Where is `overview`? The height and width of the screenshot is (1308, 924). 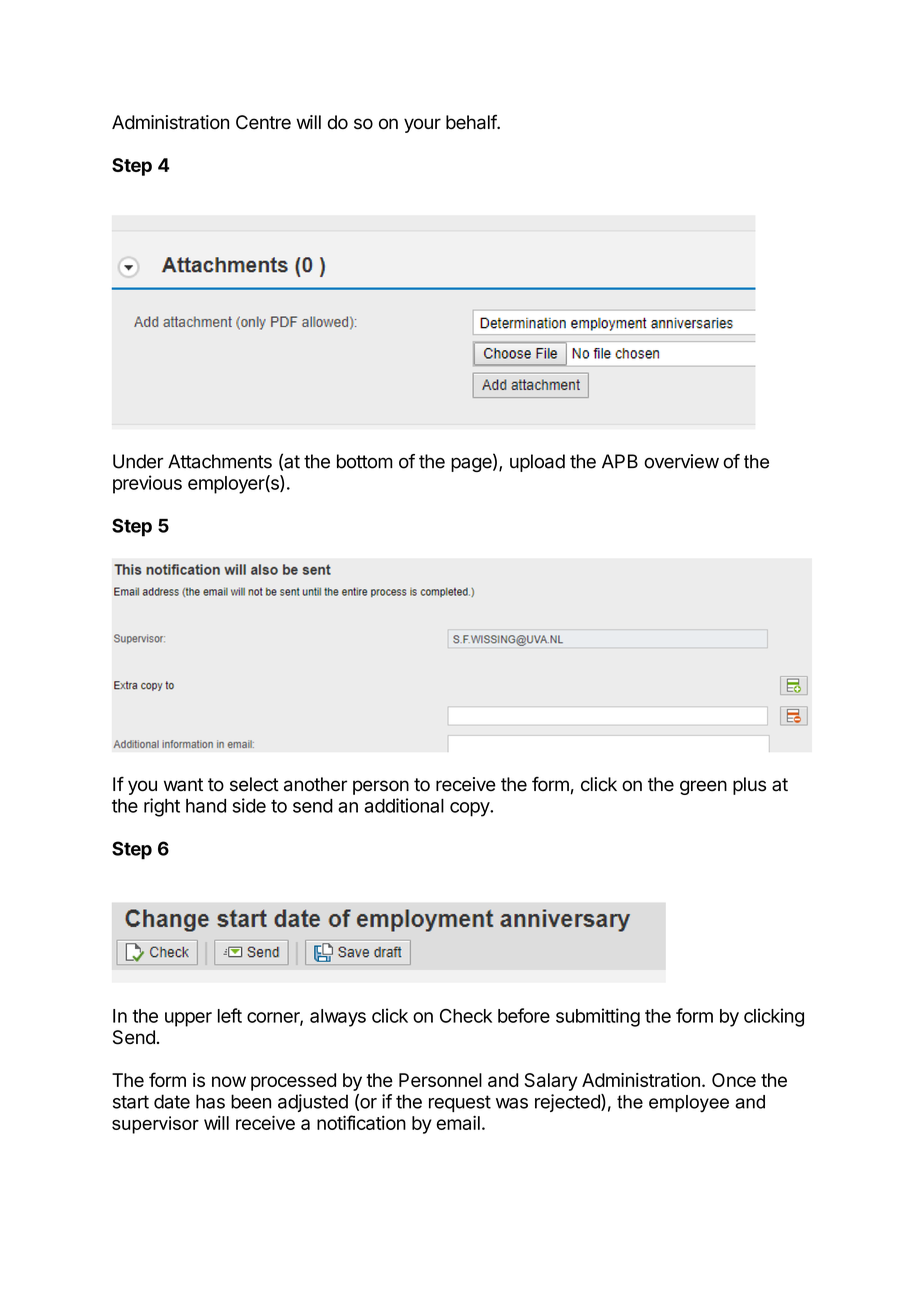
overview is located at coordinates (681, 461).
